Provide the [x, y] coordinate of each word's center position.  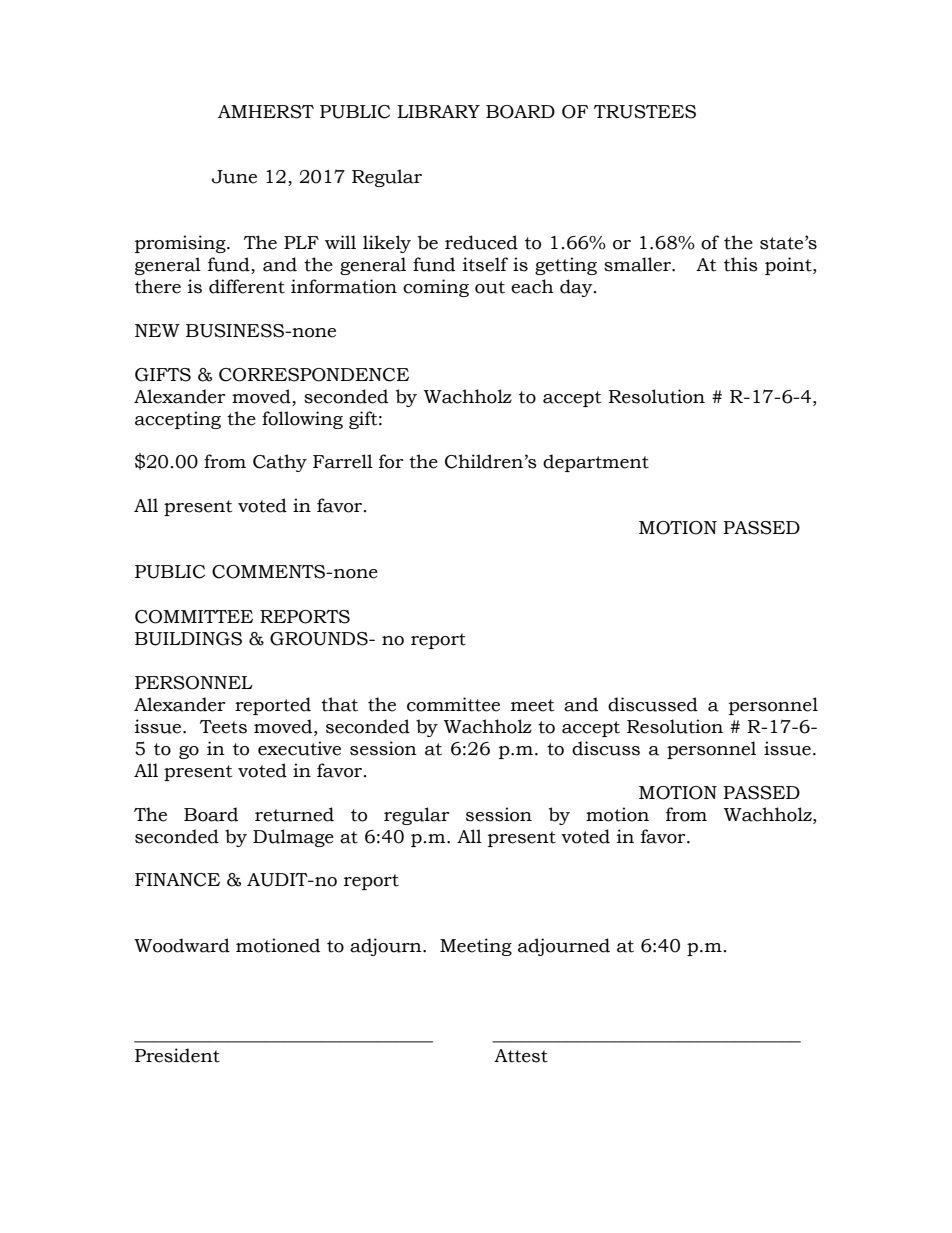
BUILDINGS [188, 639]
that [339, 704]
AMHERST [266, 112]
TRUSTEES [645, 112]
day [577, 288]
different [247, 286]
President [177, 1055]
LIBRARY [438, 111]
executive [299, 748]
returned [294, 814]
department [596, 463]
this [741, 264]
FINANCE [177, 880]
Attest [521, 1056]
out [490, 287]
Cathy [280, 463]
